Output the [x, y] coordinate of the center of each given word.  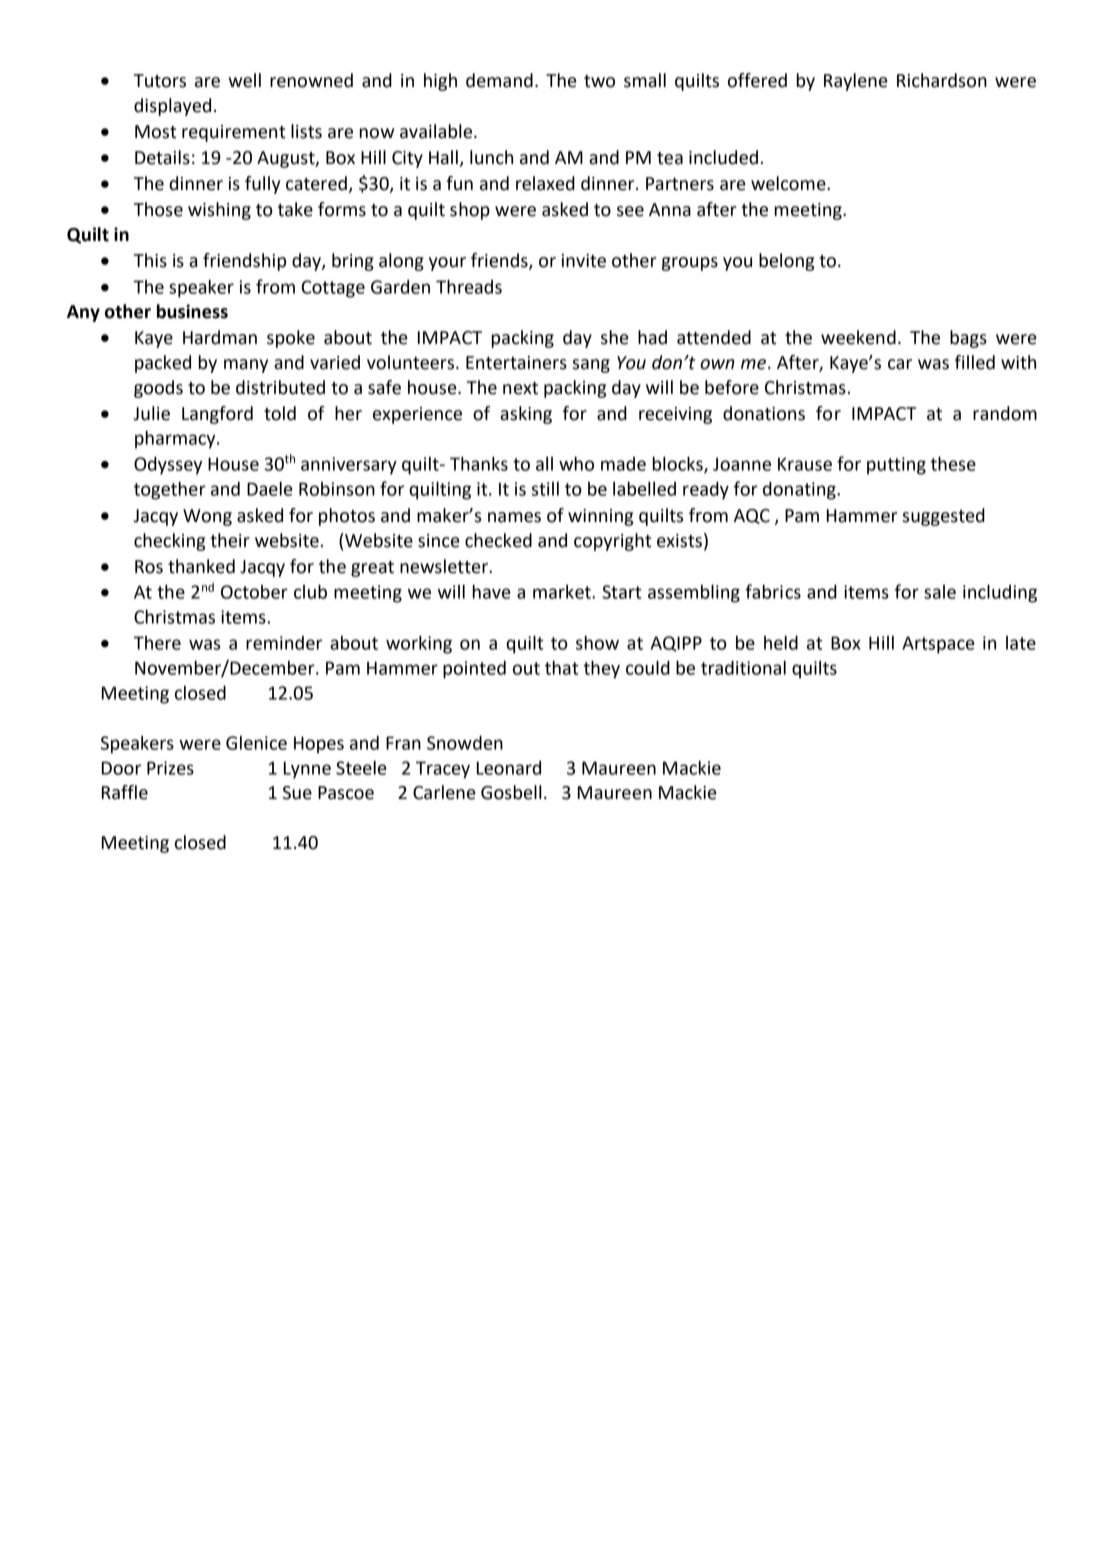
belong [786, 262]
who [576, 463]
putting [896, 466]
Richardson [942, 80]
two [599, 81]
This [150, 260]
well [245, 80]
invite [584, 261]
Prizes [170, 768]
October [254, 592]
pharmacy [176, 439]
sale [940, 592]
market [563, 592]
